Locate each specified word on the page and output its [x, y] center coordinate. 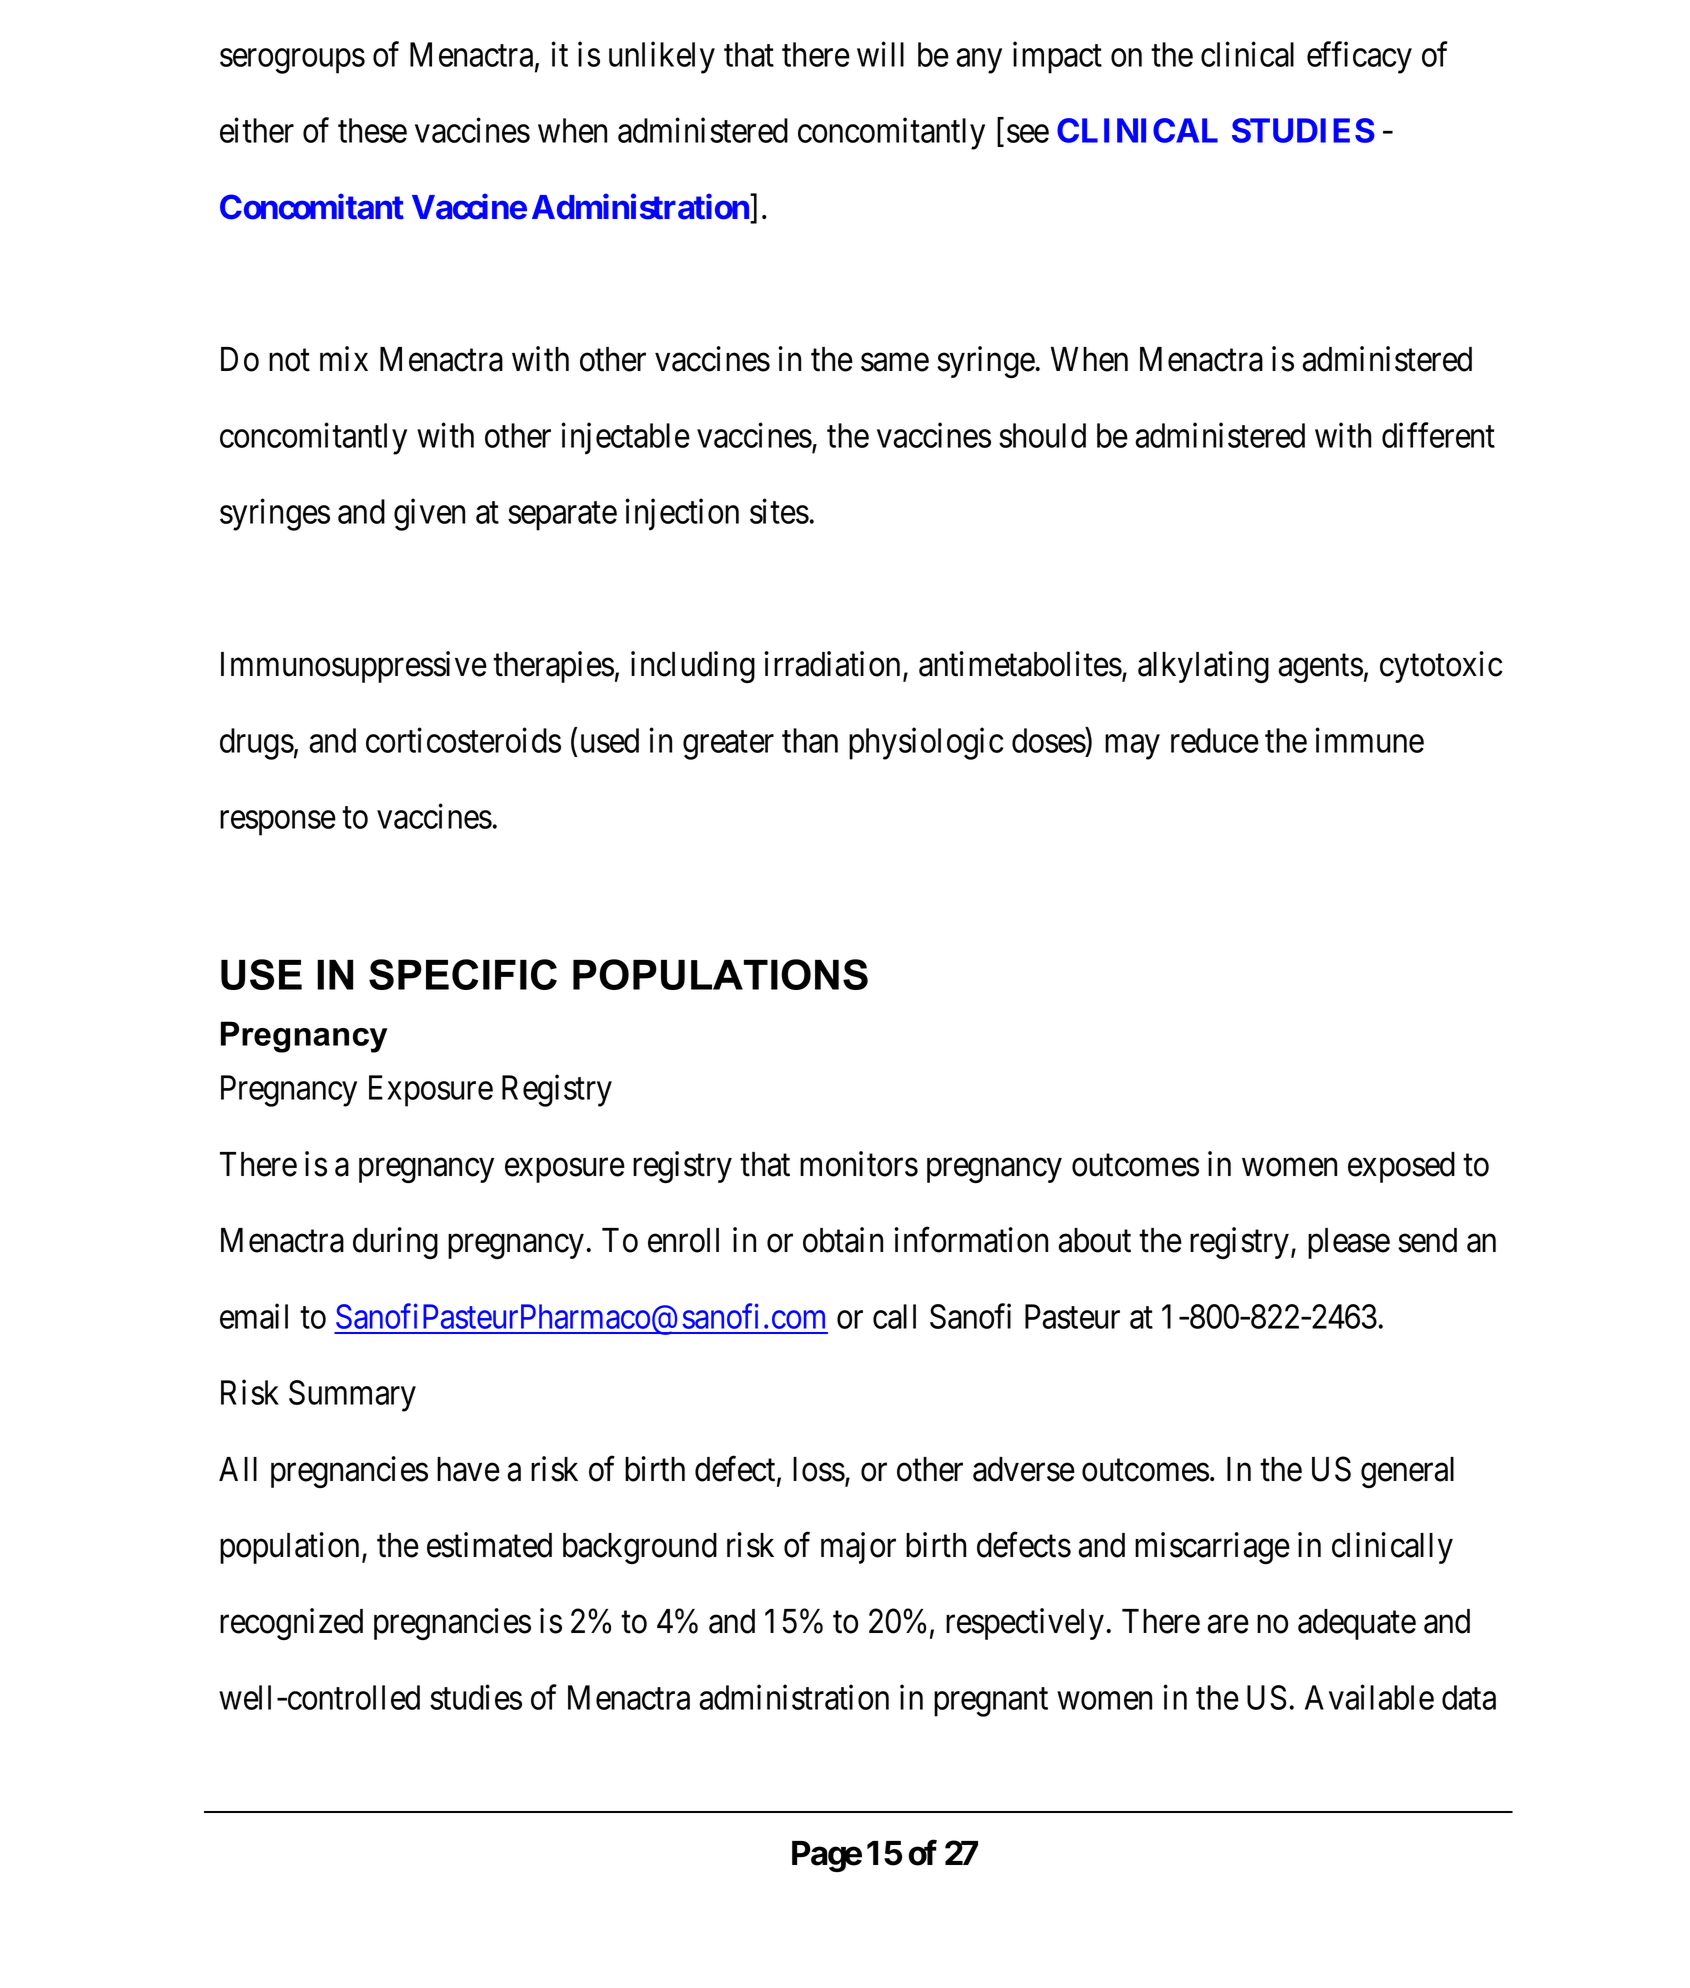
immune [1369, 740]
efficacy [1359, 58]
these [372, 130]
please [1349, 1243]
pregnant [991, 1702]
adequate [1357, 1624]
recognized [291, 1624]
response [278, 823]
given [429, 515]
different [1438, 435]
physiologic [926, 743]
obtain [843, 1240]
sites [779, 511]
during [395, 1243]
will [880, 54]
